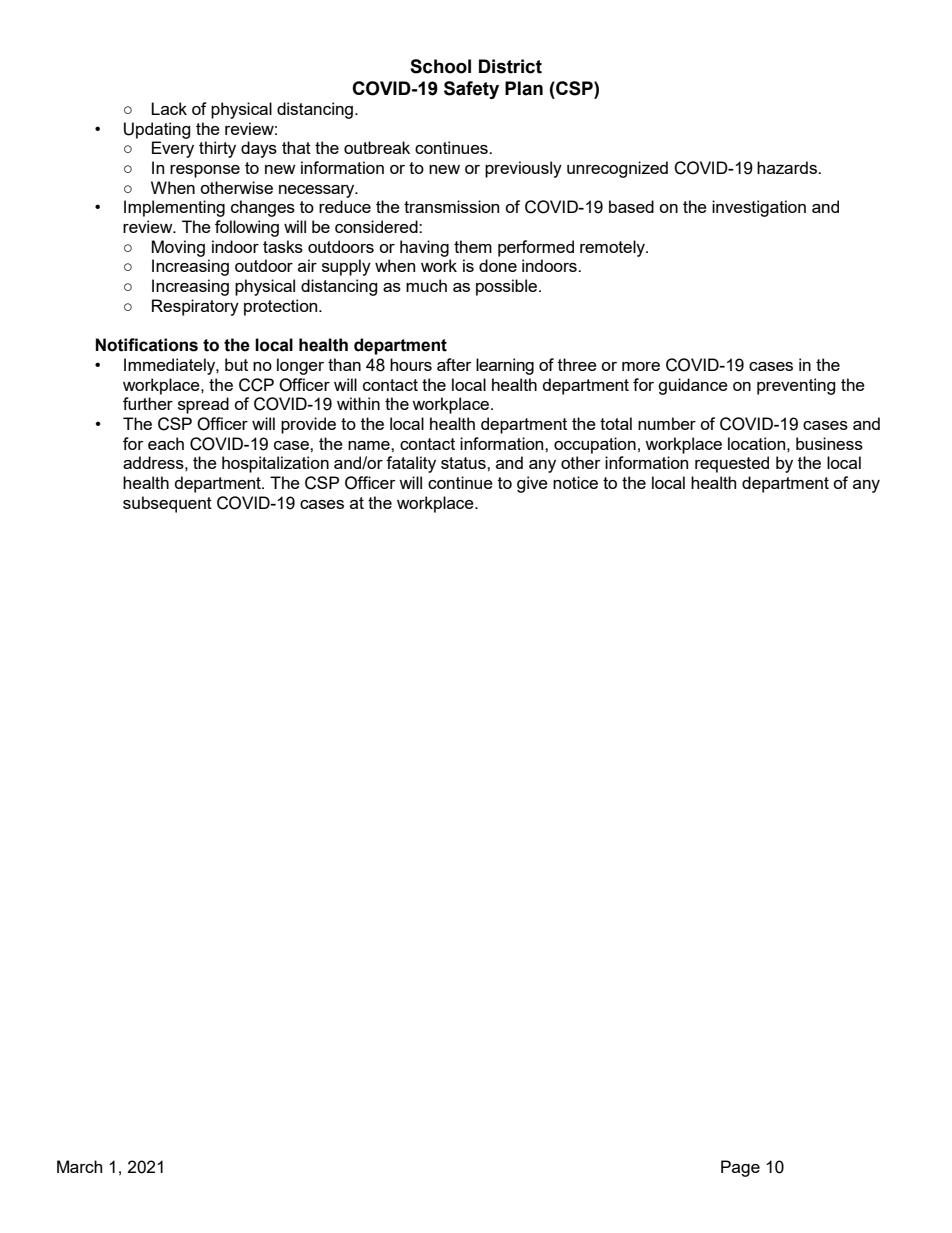 The width and height of the screenshot is (952, 1233). What do you see at coordinates (788, 167) in the screenshot?
I see `hazards` at bounding box center [788, 167].
